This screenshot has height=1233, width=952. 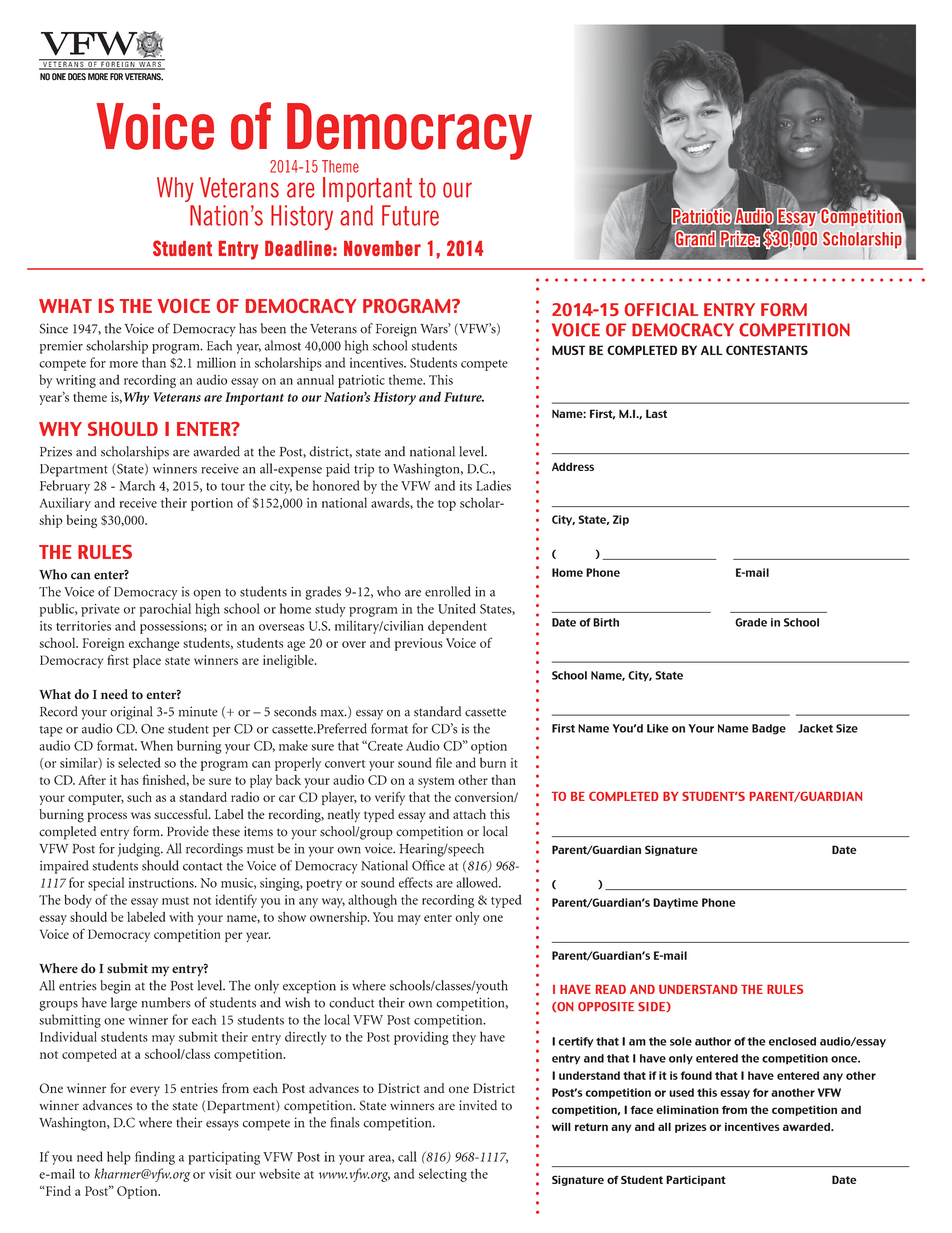 What do you see at coordinates (119, 1158) in the screenshot?
I see `help` at bounding box center [119, 1158].
